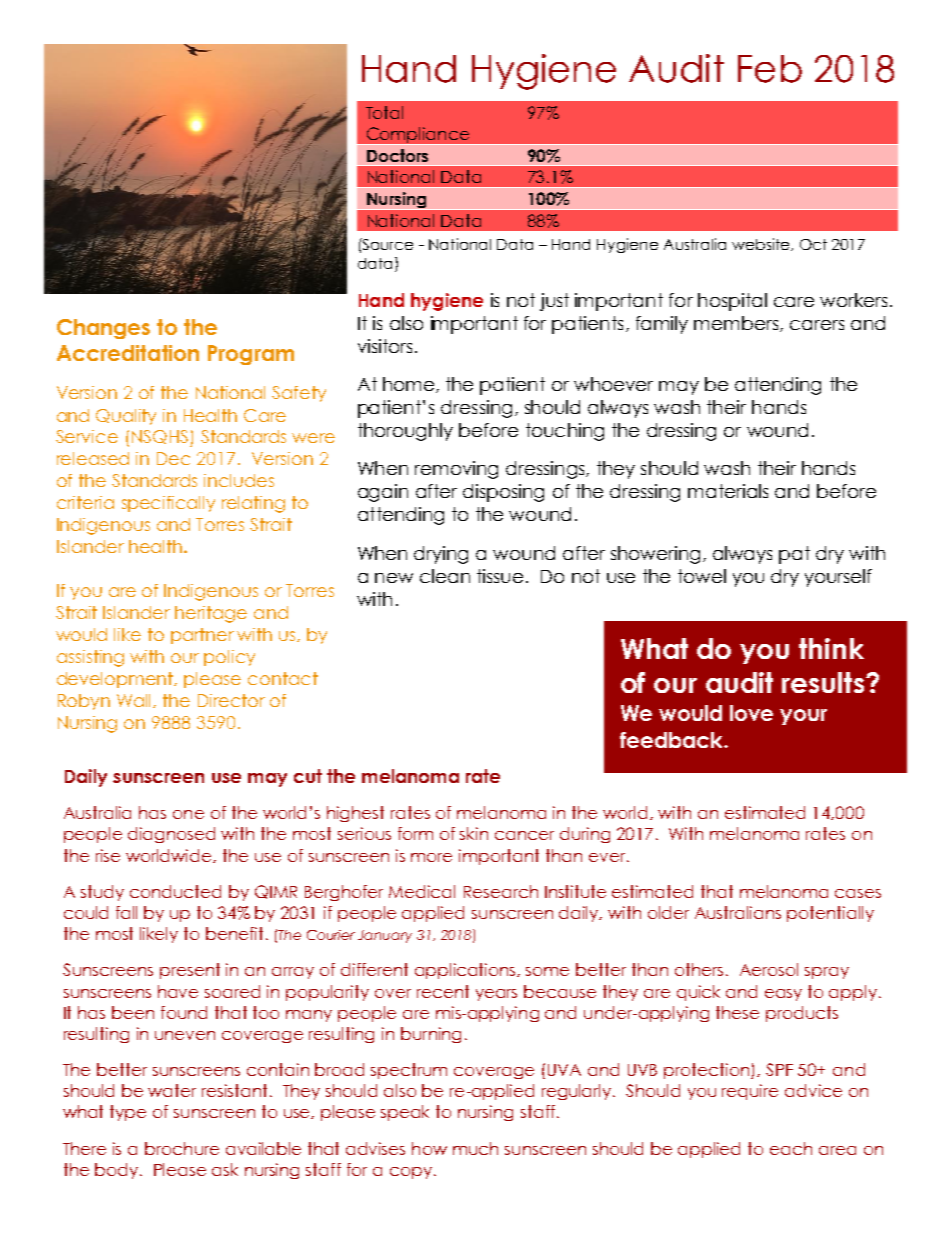 The height and width of the page is (1233, 952). What do you see at coordinates (475, 1148) in the page?
I see `much` at bounding box center [475, 1148].
